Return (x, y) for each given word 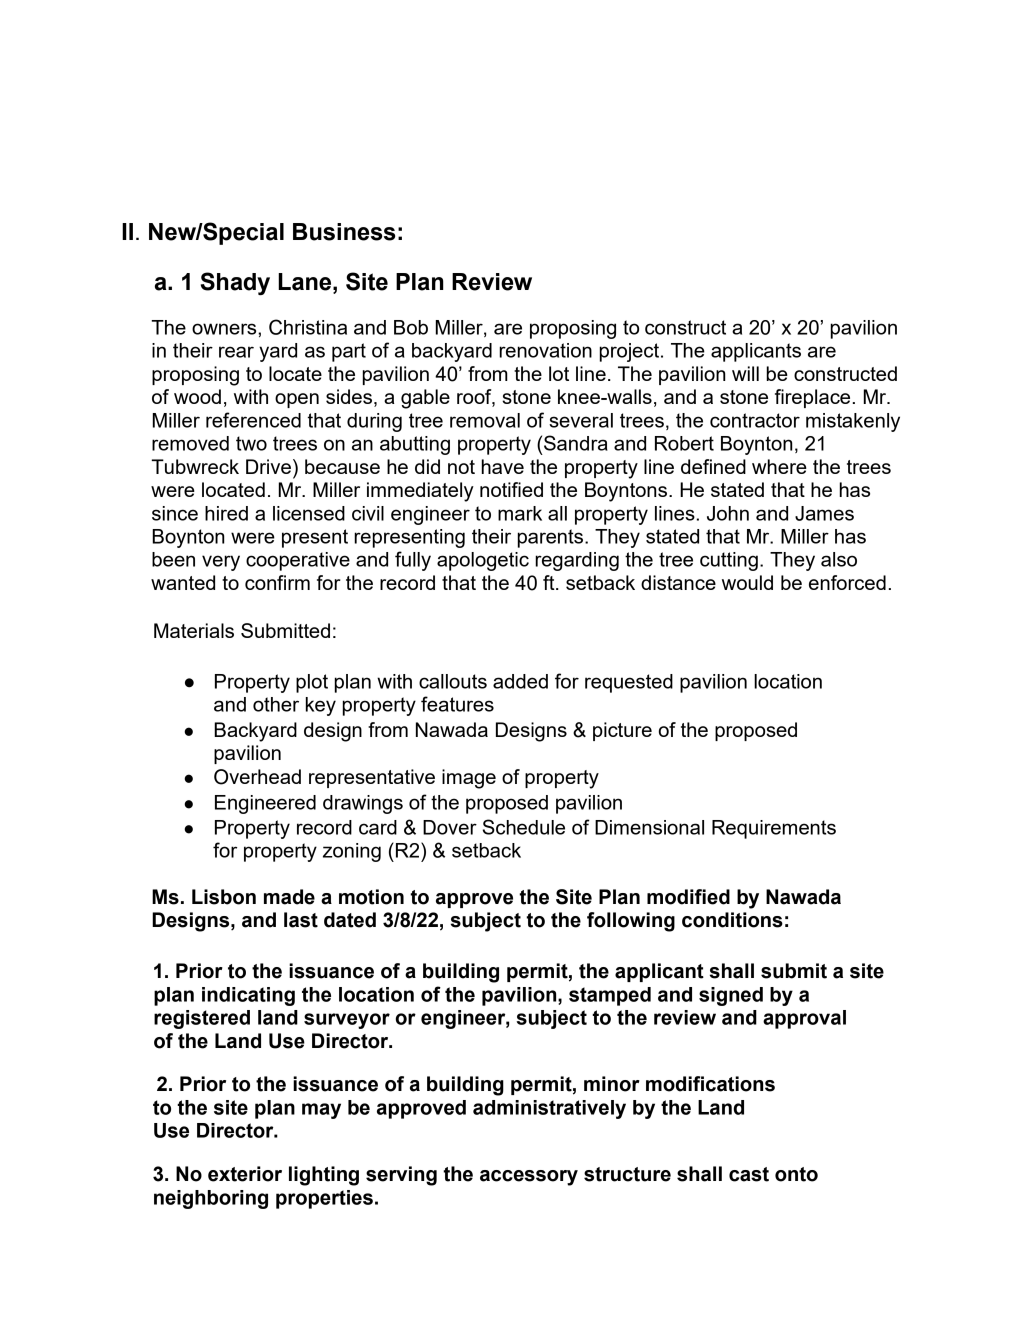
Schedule (524, 827)
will (745, 373)
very (221, 563)
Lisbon (224, 897)
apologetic (483, 561)
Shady (235, 283)
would (747, 582)
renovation (545, 350)
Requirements (774, 829)
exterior (245, 1174)
